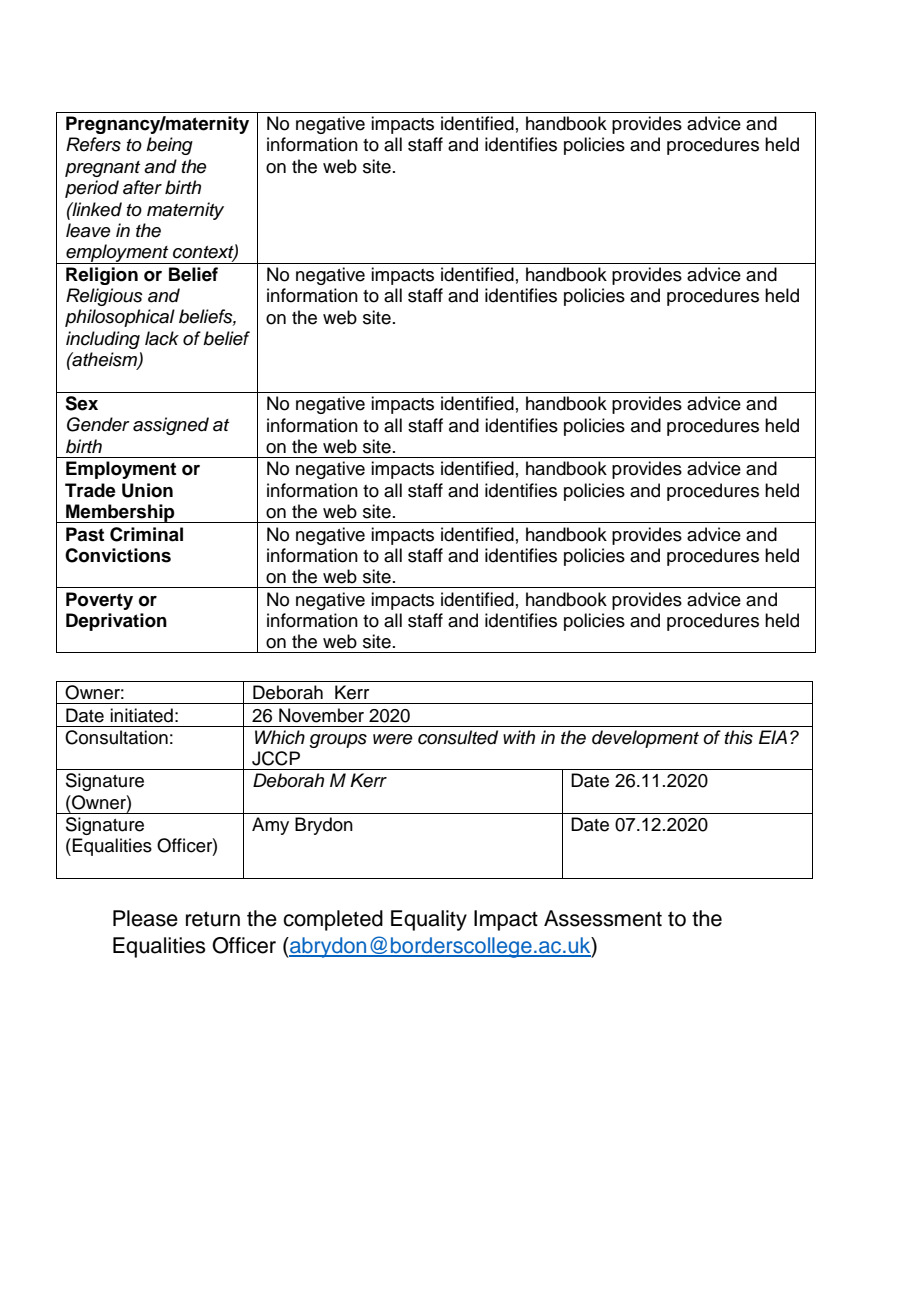  Describe the element at coordinates (120, 318) in the document. I see `philosophical` at that location.
